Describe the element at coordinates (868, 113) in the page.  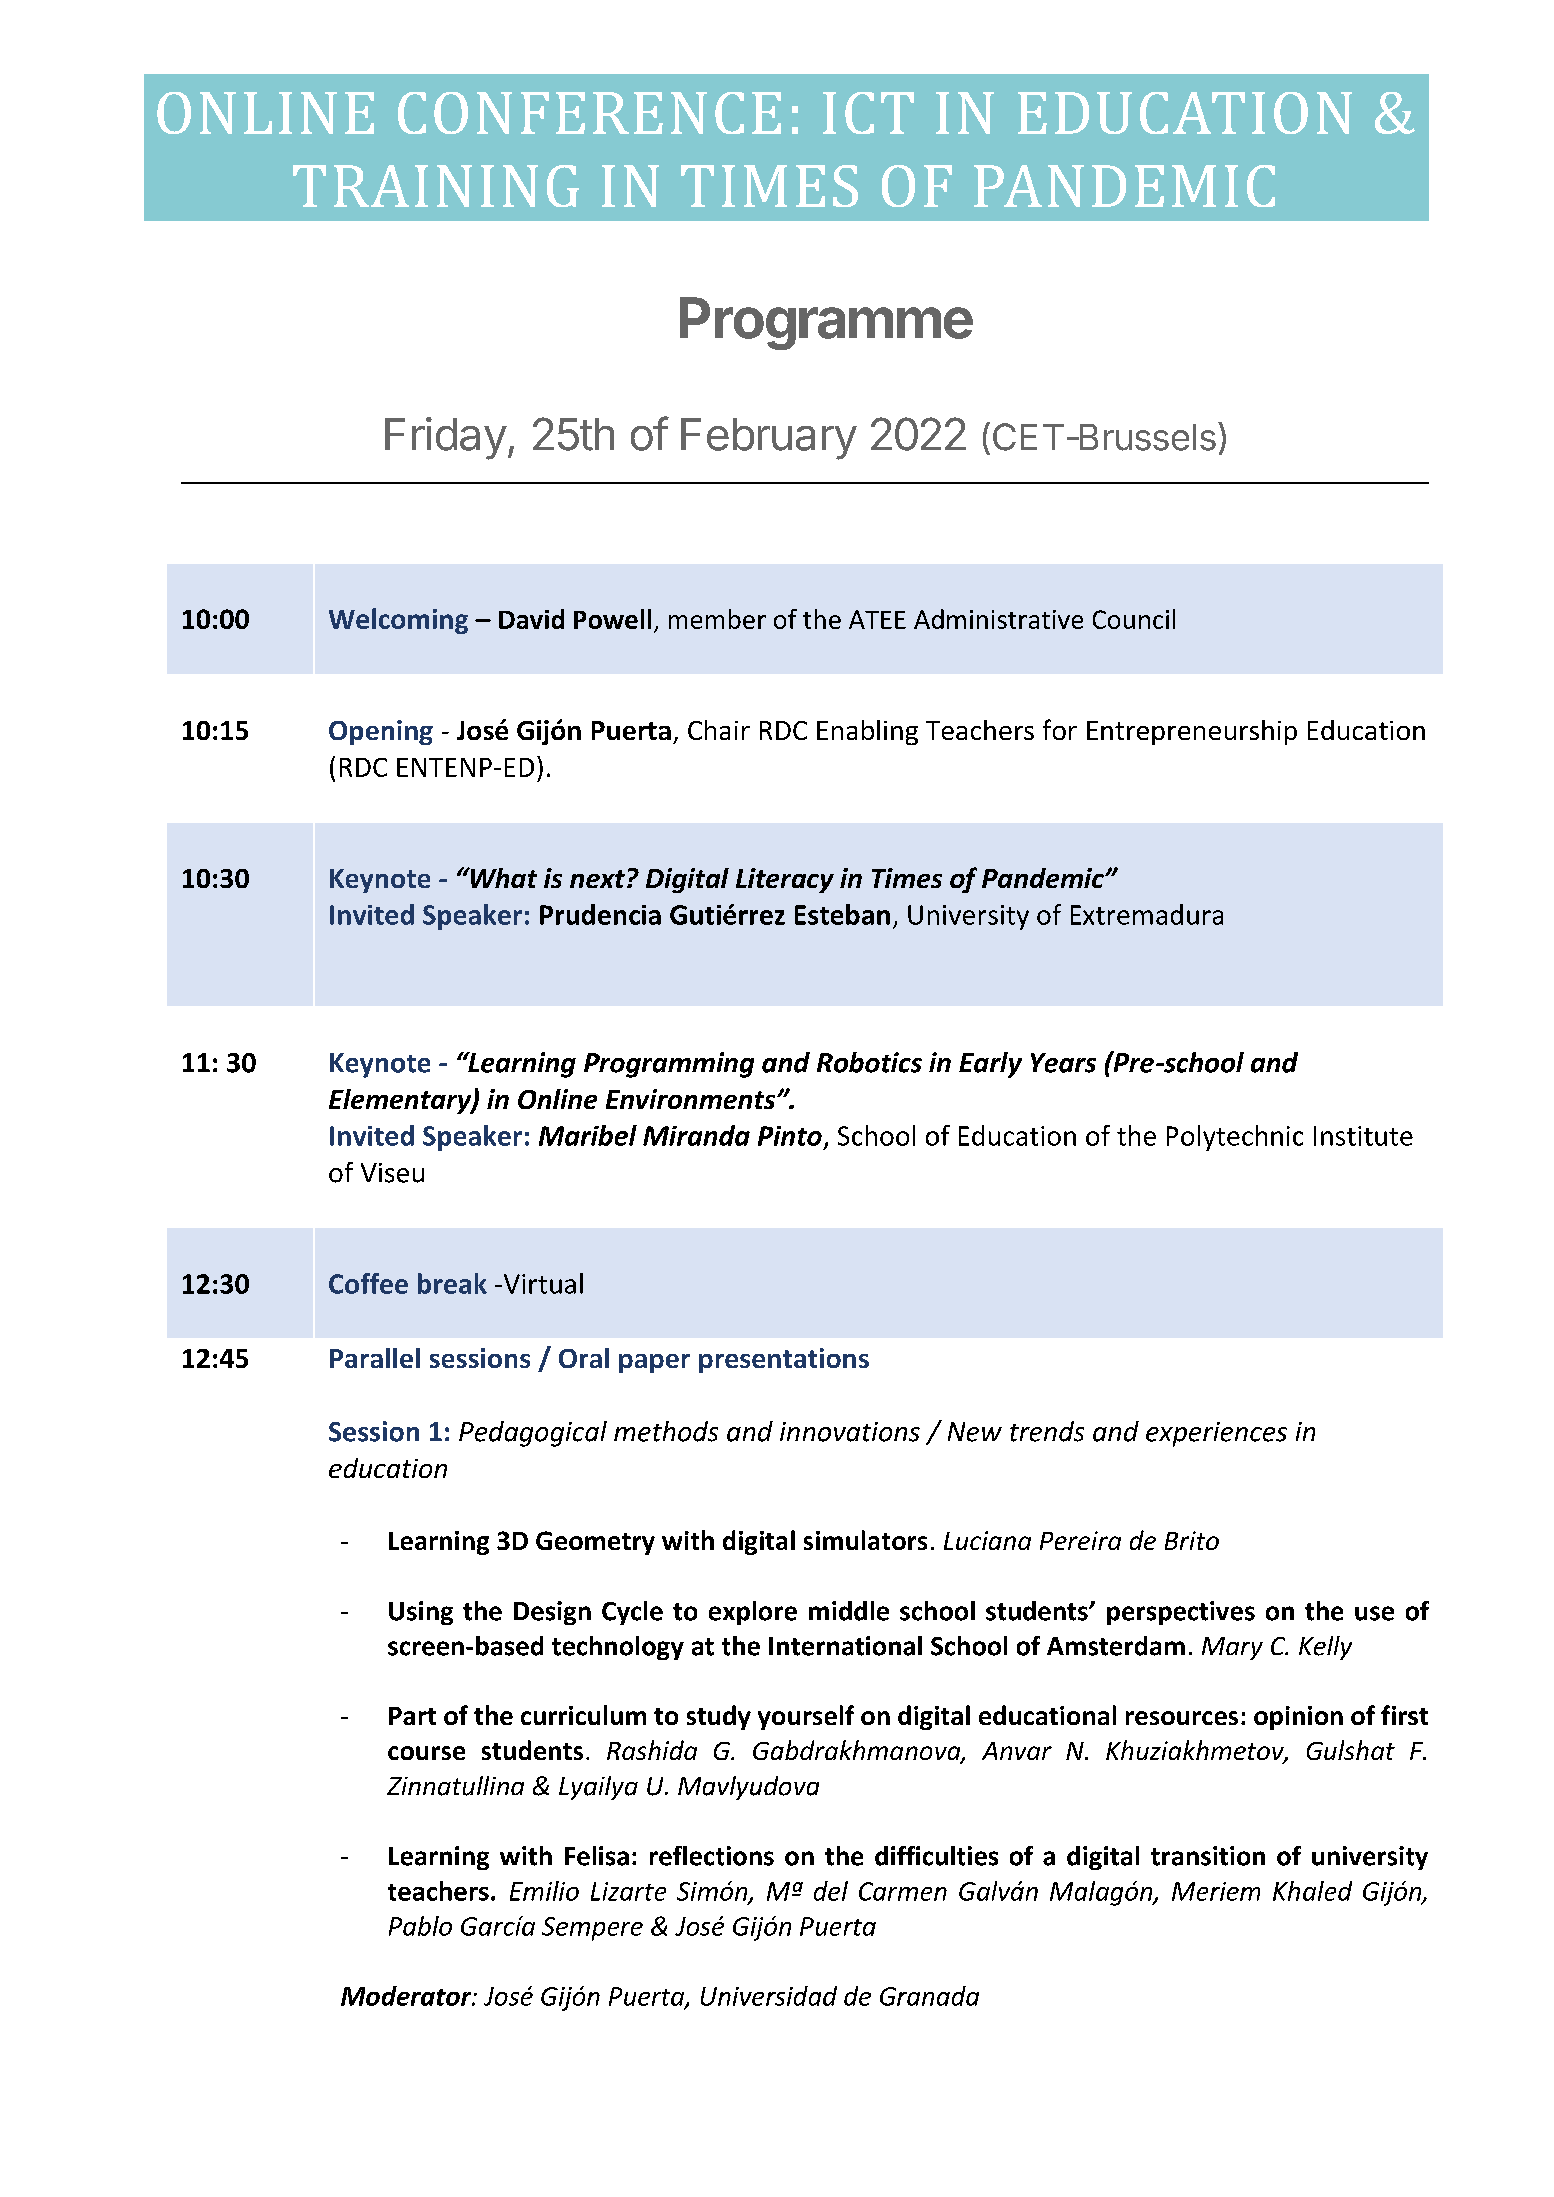
I see `ICT` at that location.
